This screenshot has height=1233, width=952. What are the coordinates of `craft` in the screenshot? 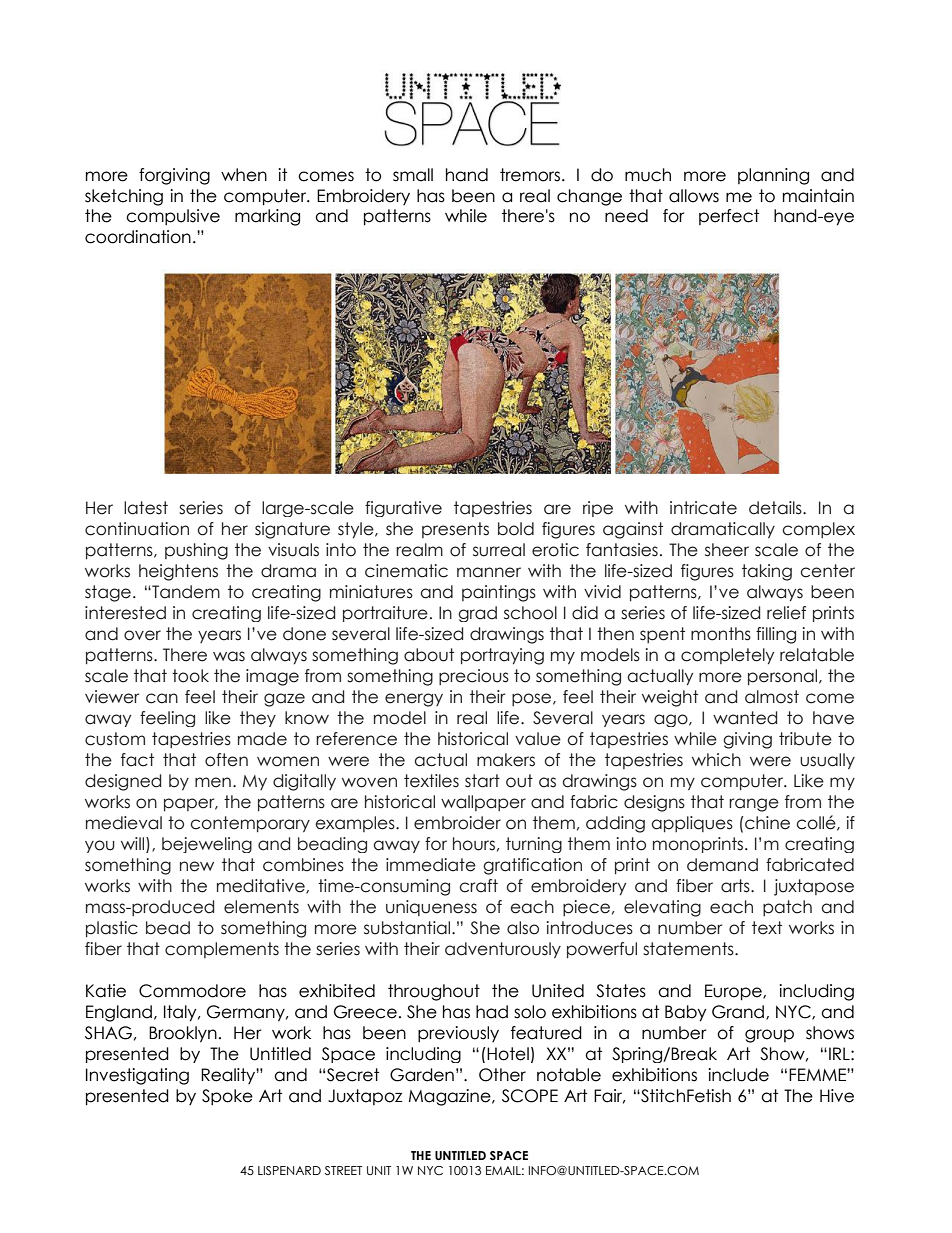 It's located at (478, 886).
